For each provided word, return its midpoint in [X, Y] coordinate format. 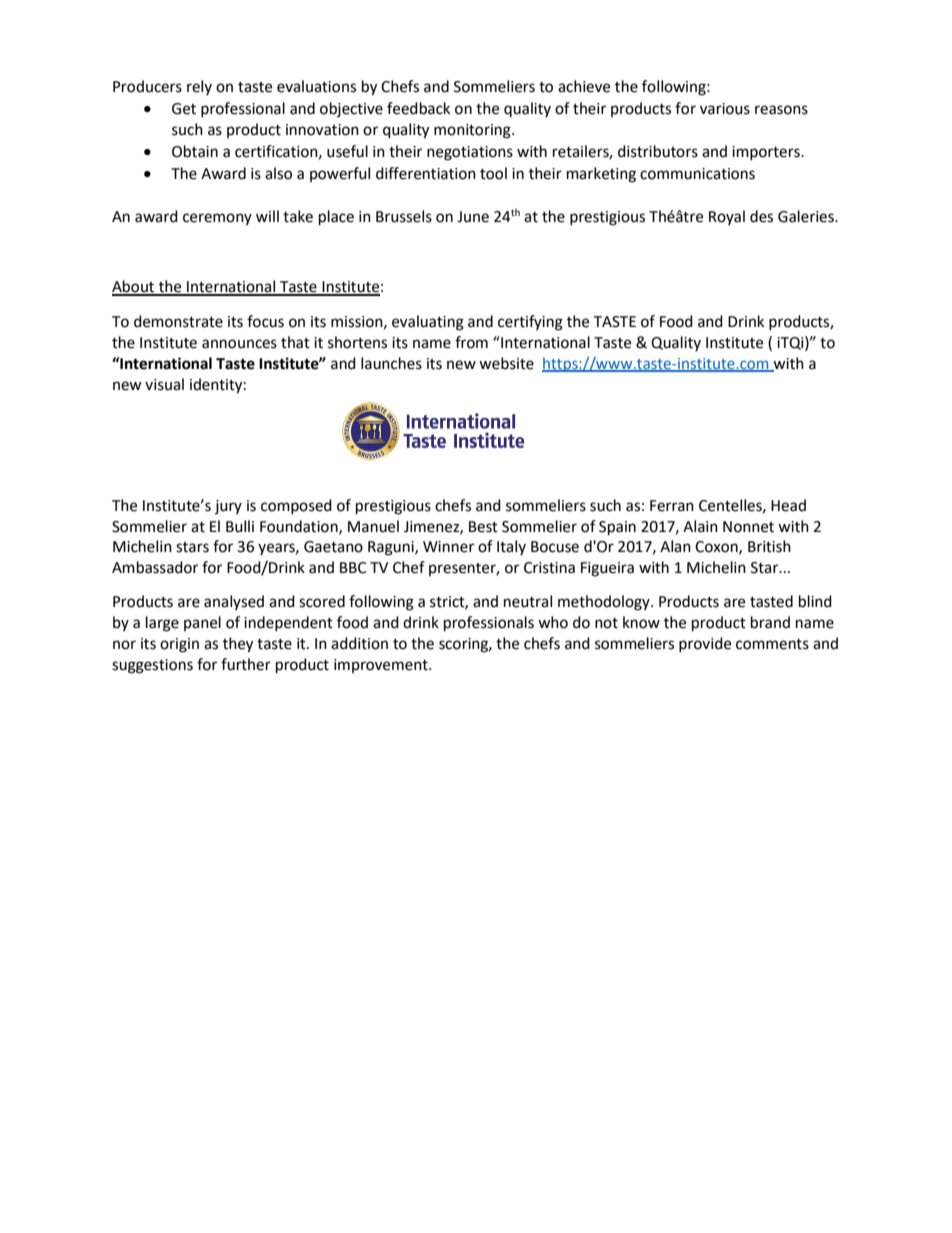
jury [228, 507]
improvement [382, 666]
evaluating [428, 323]
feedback [418, 108]
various [725, 109]
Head [788, 505]
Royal [727, 217]
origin [179, 645]
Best [483, 527]
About [134, 287]
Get [184, 109]
